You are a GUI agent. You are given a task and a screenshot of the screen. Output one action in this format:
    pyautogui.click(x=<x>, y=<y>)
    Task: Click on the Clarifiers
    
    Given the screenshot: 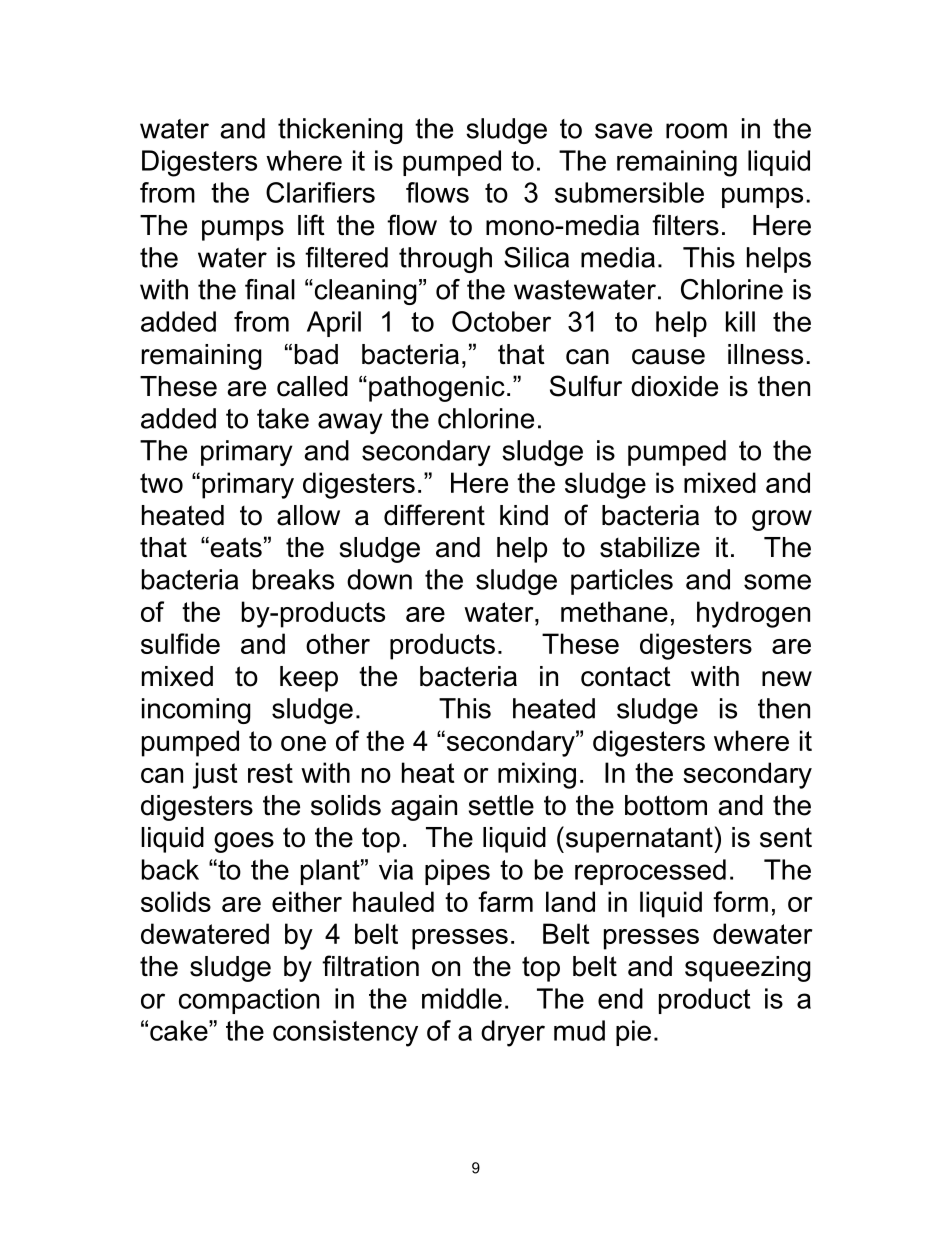 What is the action you would take?
    pyautogui.click(x=320, y=192)
